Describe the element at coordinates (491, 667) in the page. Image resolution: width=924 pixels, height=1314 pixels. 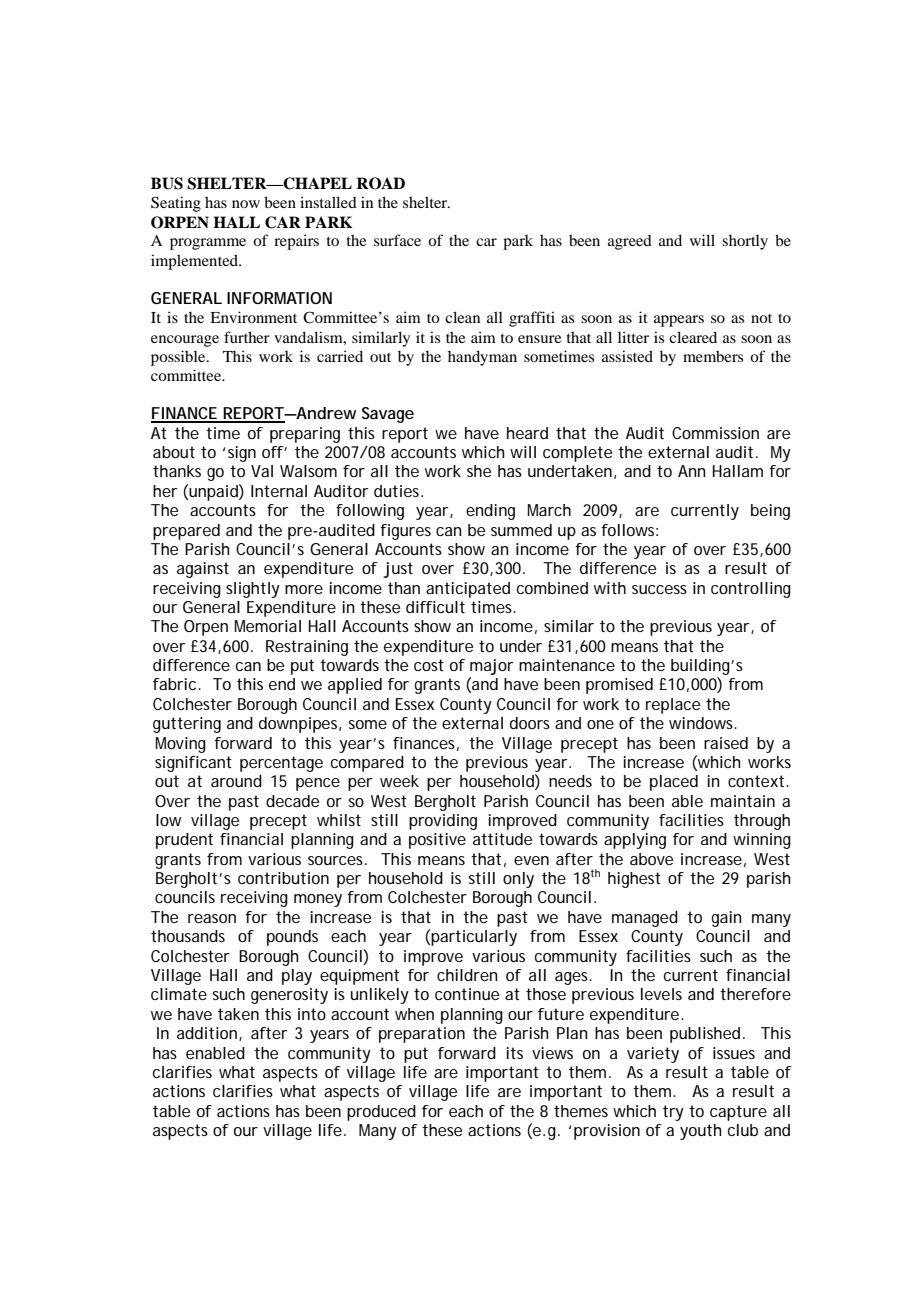
I see `major` at that location.
